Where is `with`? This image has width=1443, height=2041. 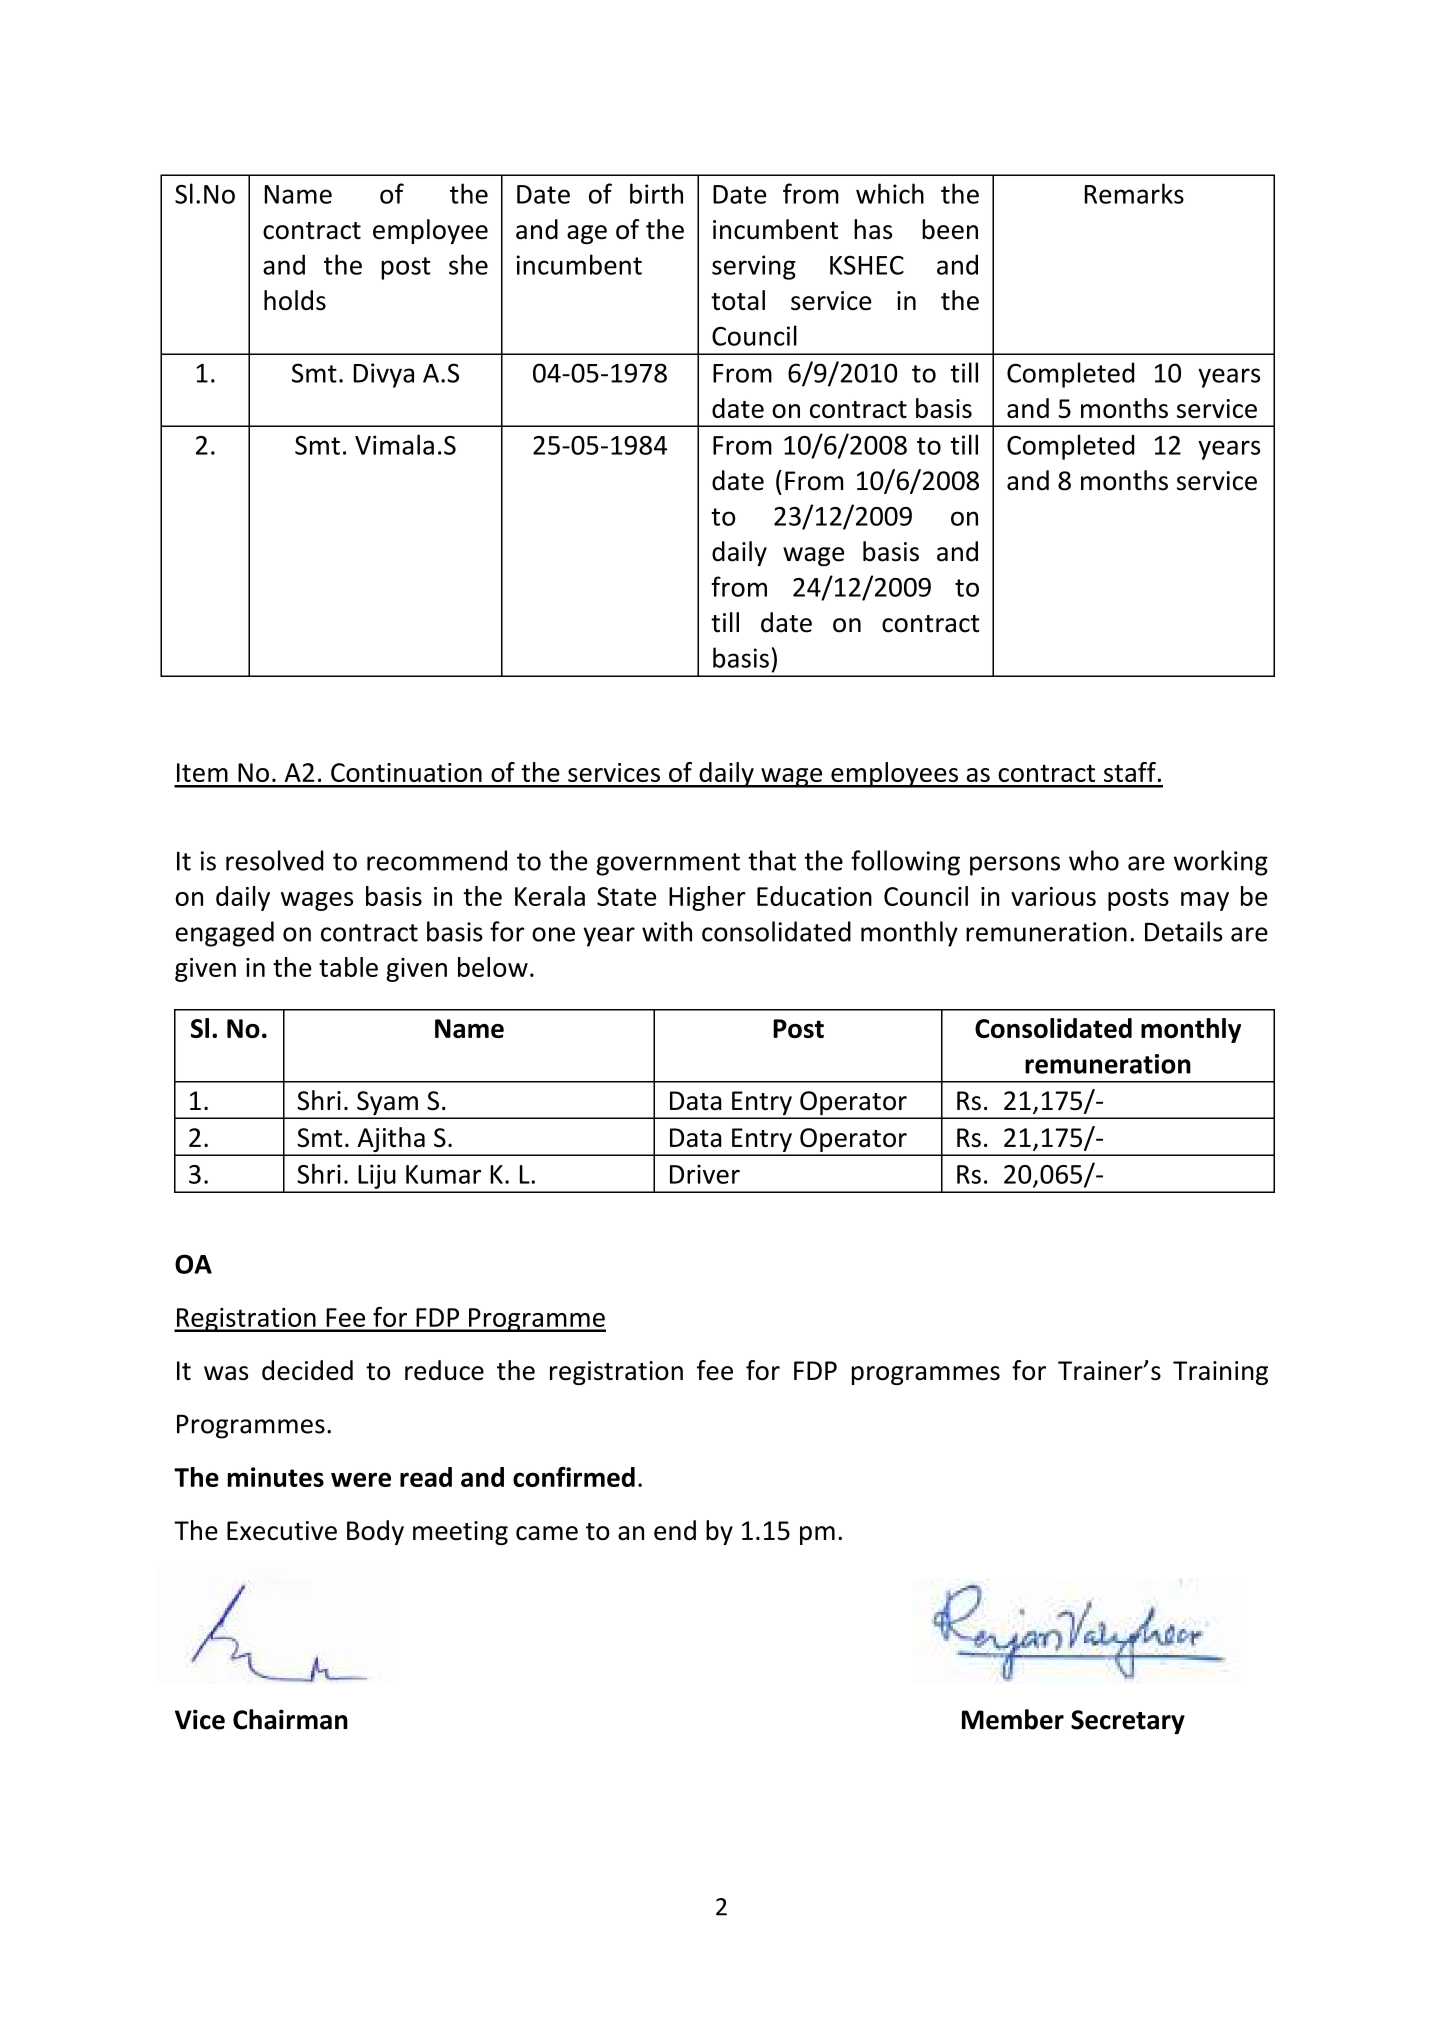 with is located at coordinates (667, 931).
